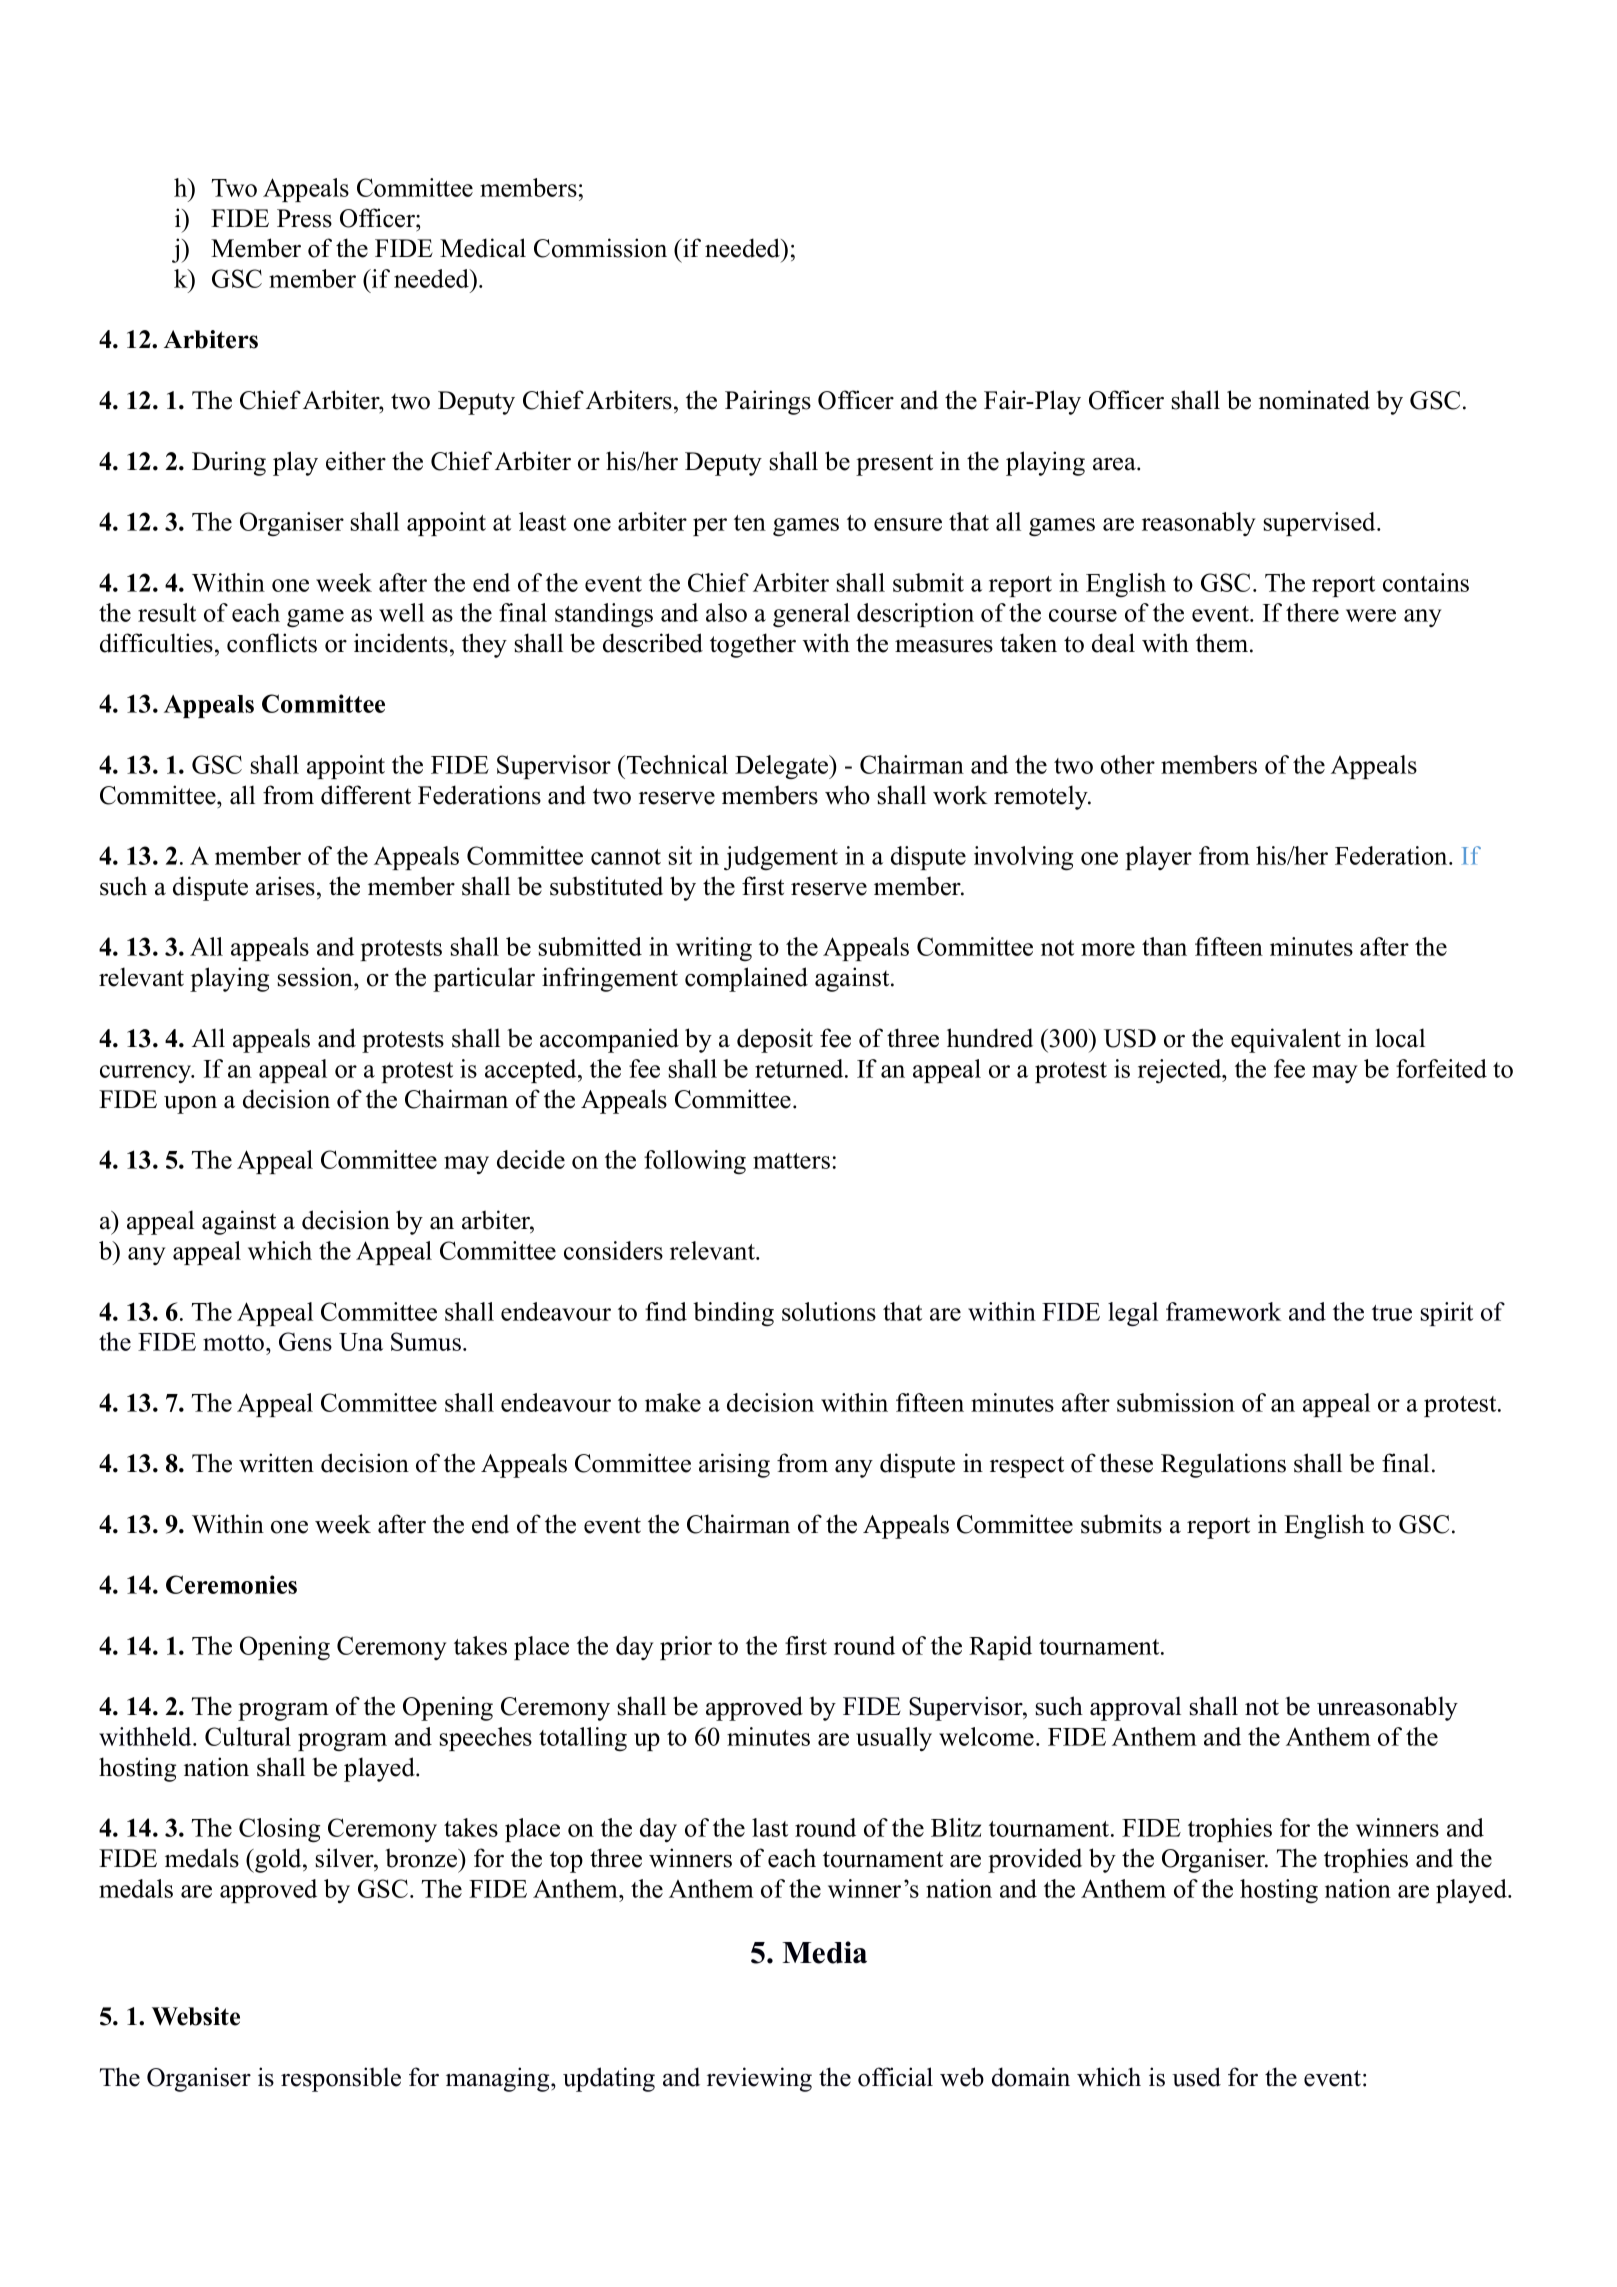 Image resolution: width=1617 pixels, height=2287 pixels. Describe the element at coordinates (190, 1105) in the document. I see `upon` at that location.
